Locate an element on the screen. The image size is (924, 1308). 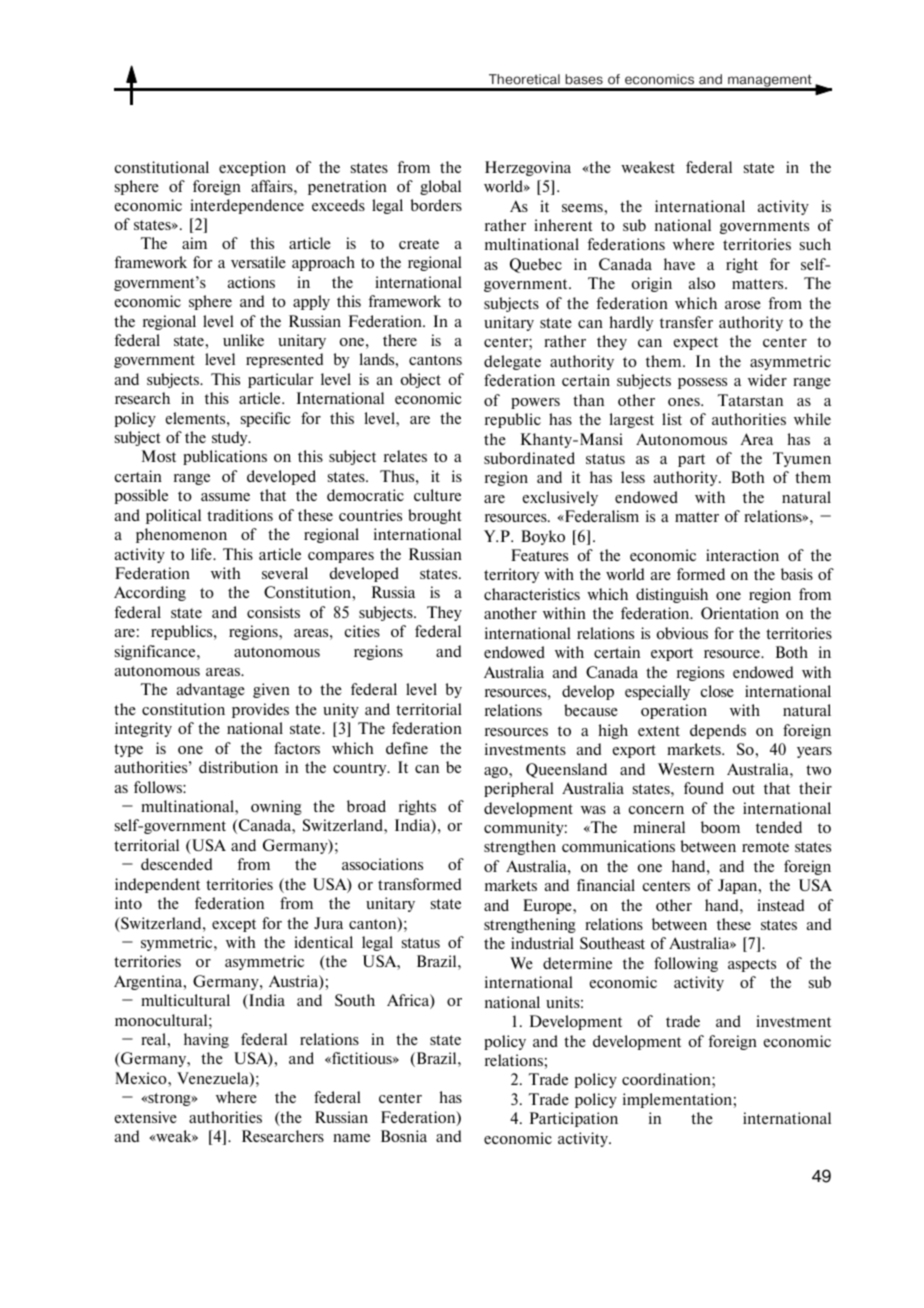
Theoretical is located at coordinates (524, 79).
